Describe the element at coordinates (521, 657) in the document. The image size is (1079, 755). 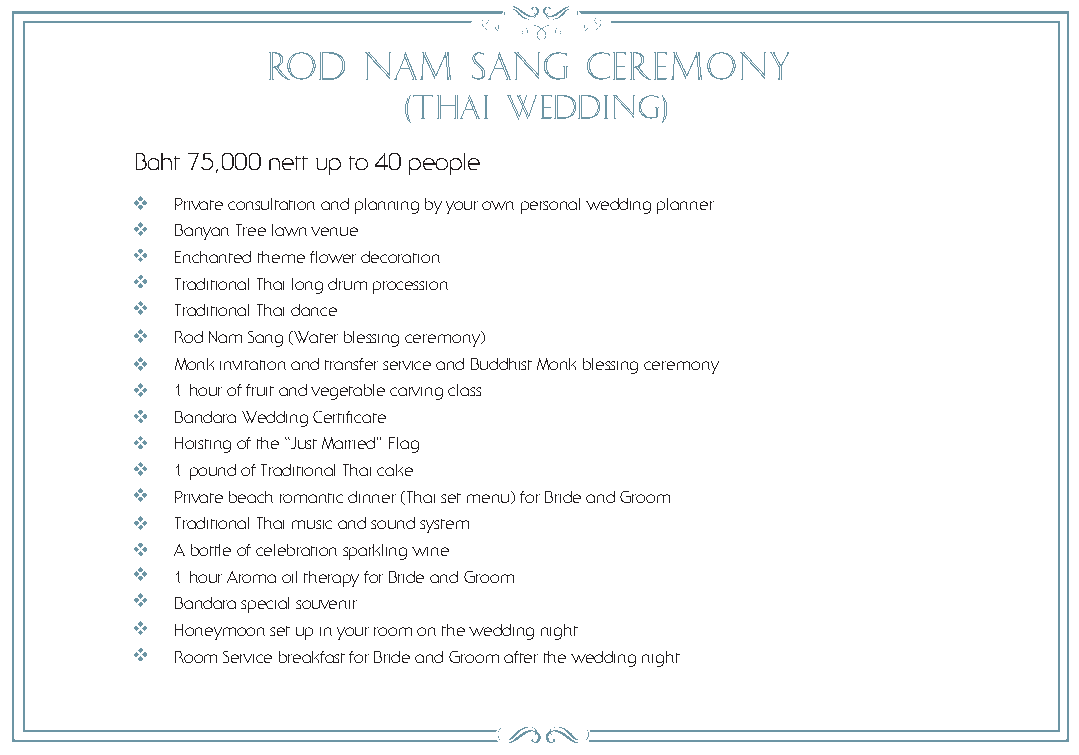
I see `after` at that location.
